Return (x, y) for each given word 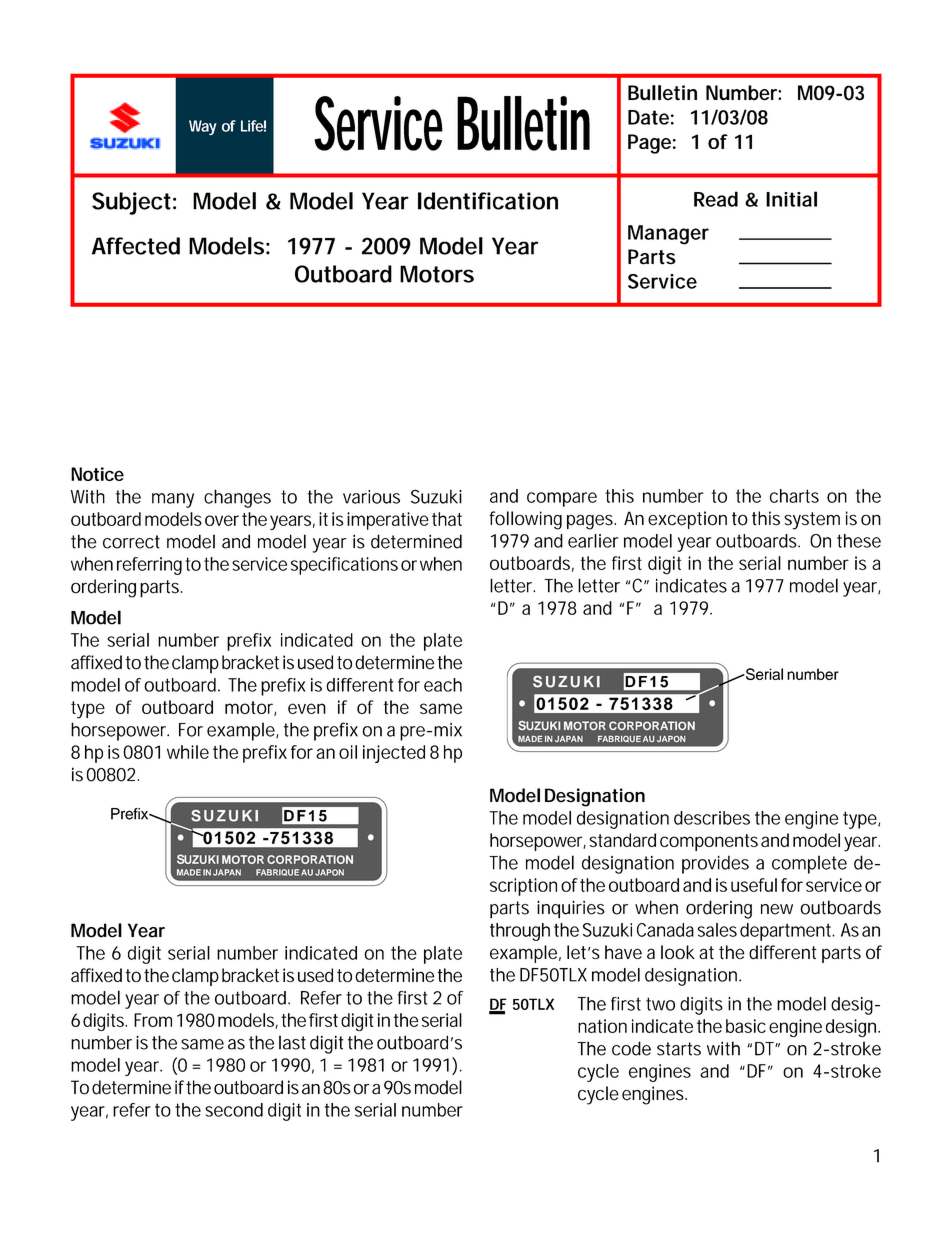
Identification (488, 201)
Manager (668, 235)
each (443, 685)
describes (712, 818)
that (447, 519)
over (222, 520)
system (812, 521)
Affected (136, 246)
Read (716, 199)
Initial (791, 199)
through (520, 932)
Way (203, 127)
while (188, 752)
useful (754, 885)
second (234, 1110)
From (153, 1020)
